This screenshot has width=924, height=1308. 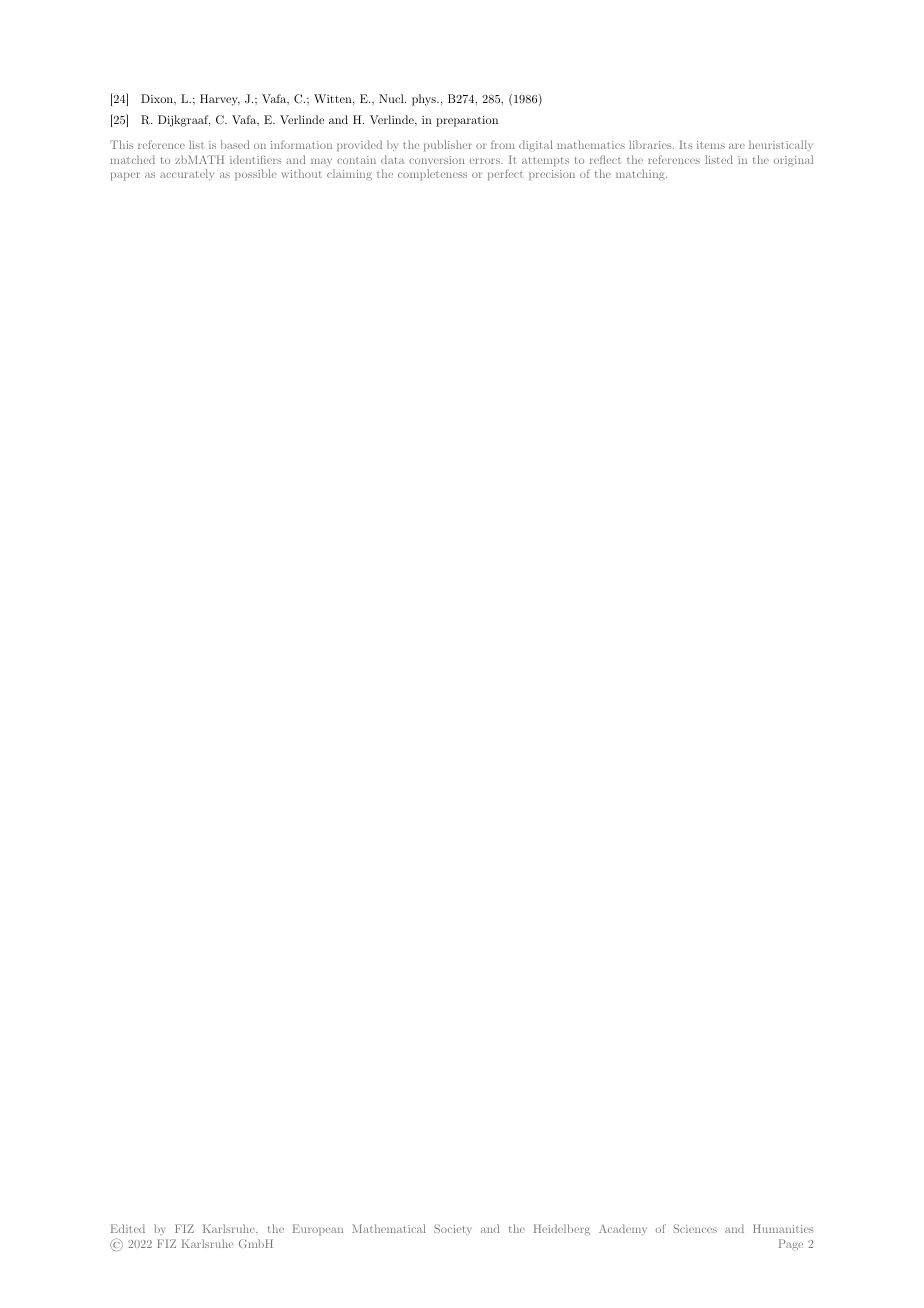 What do you see at coordinates (235, 144) in the screenshot?
I see `based` at bounding box center [235, 144].
